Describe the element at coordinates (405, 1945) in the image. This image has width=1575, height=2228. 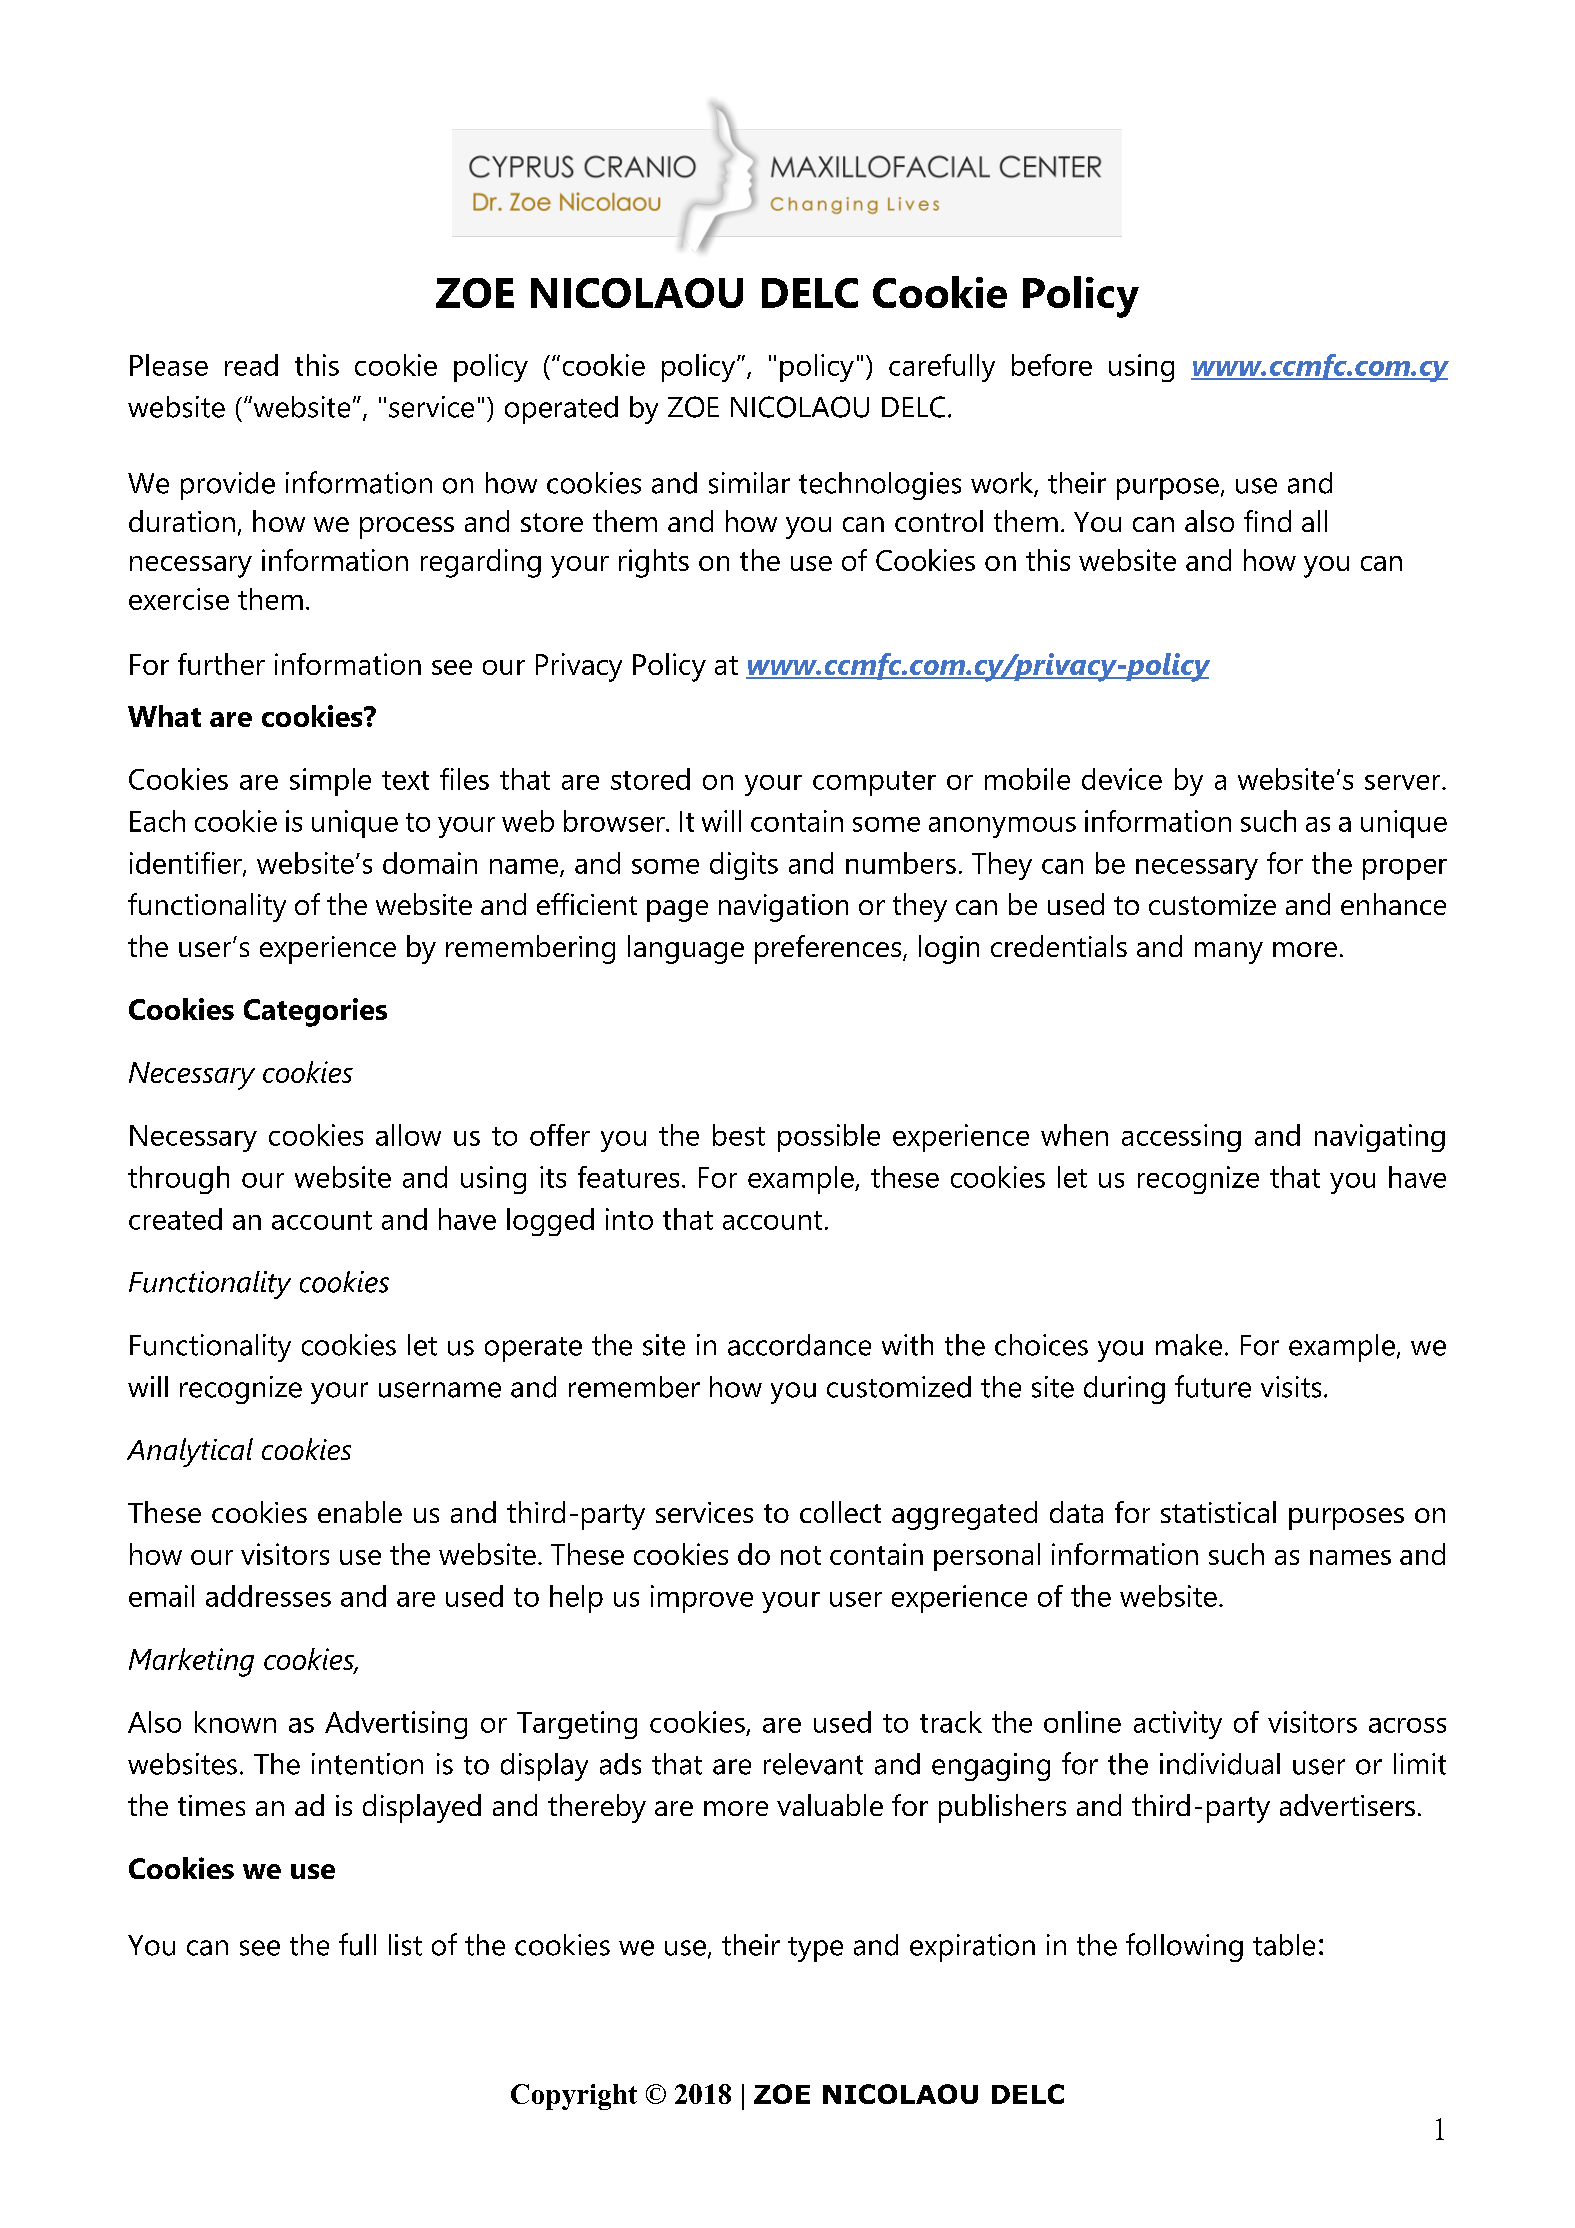
I see `list` at that location.
